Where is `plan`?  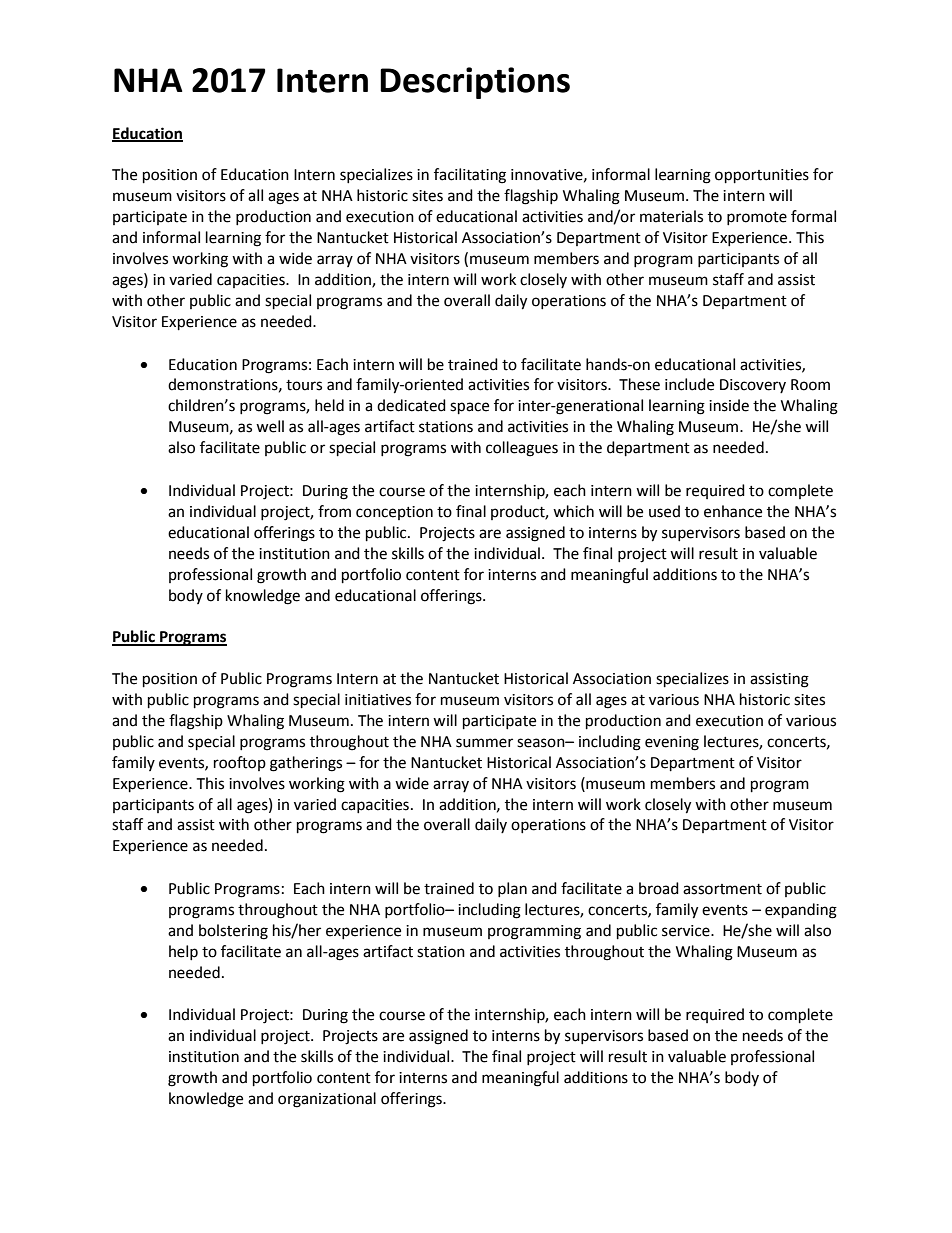
plan is located at coordinates (512, 889).
